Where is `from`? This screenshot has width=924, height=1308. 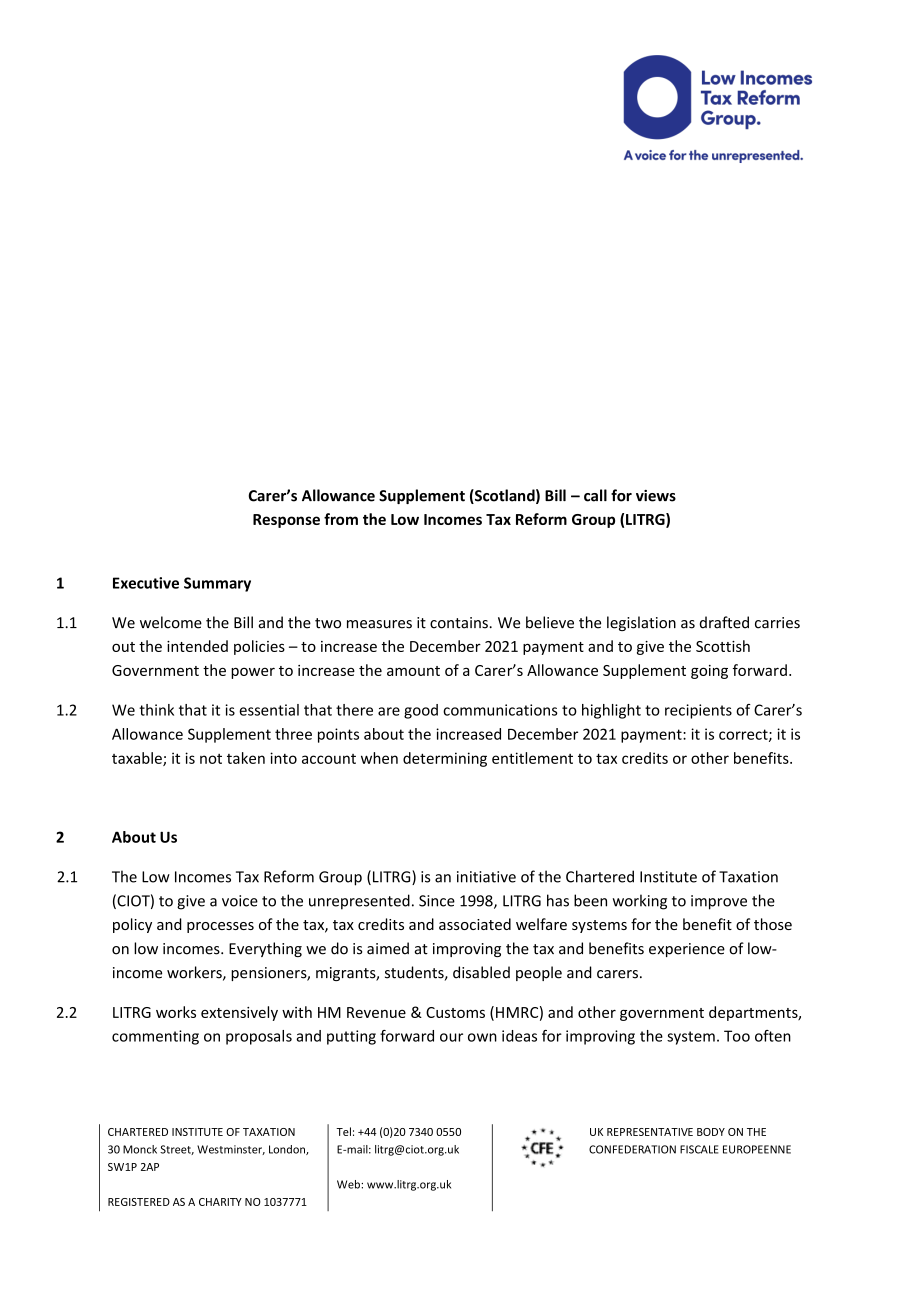 from is located at coordinates (341, 519).
